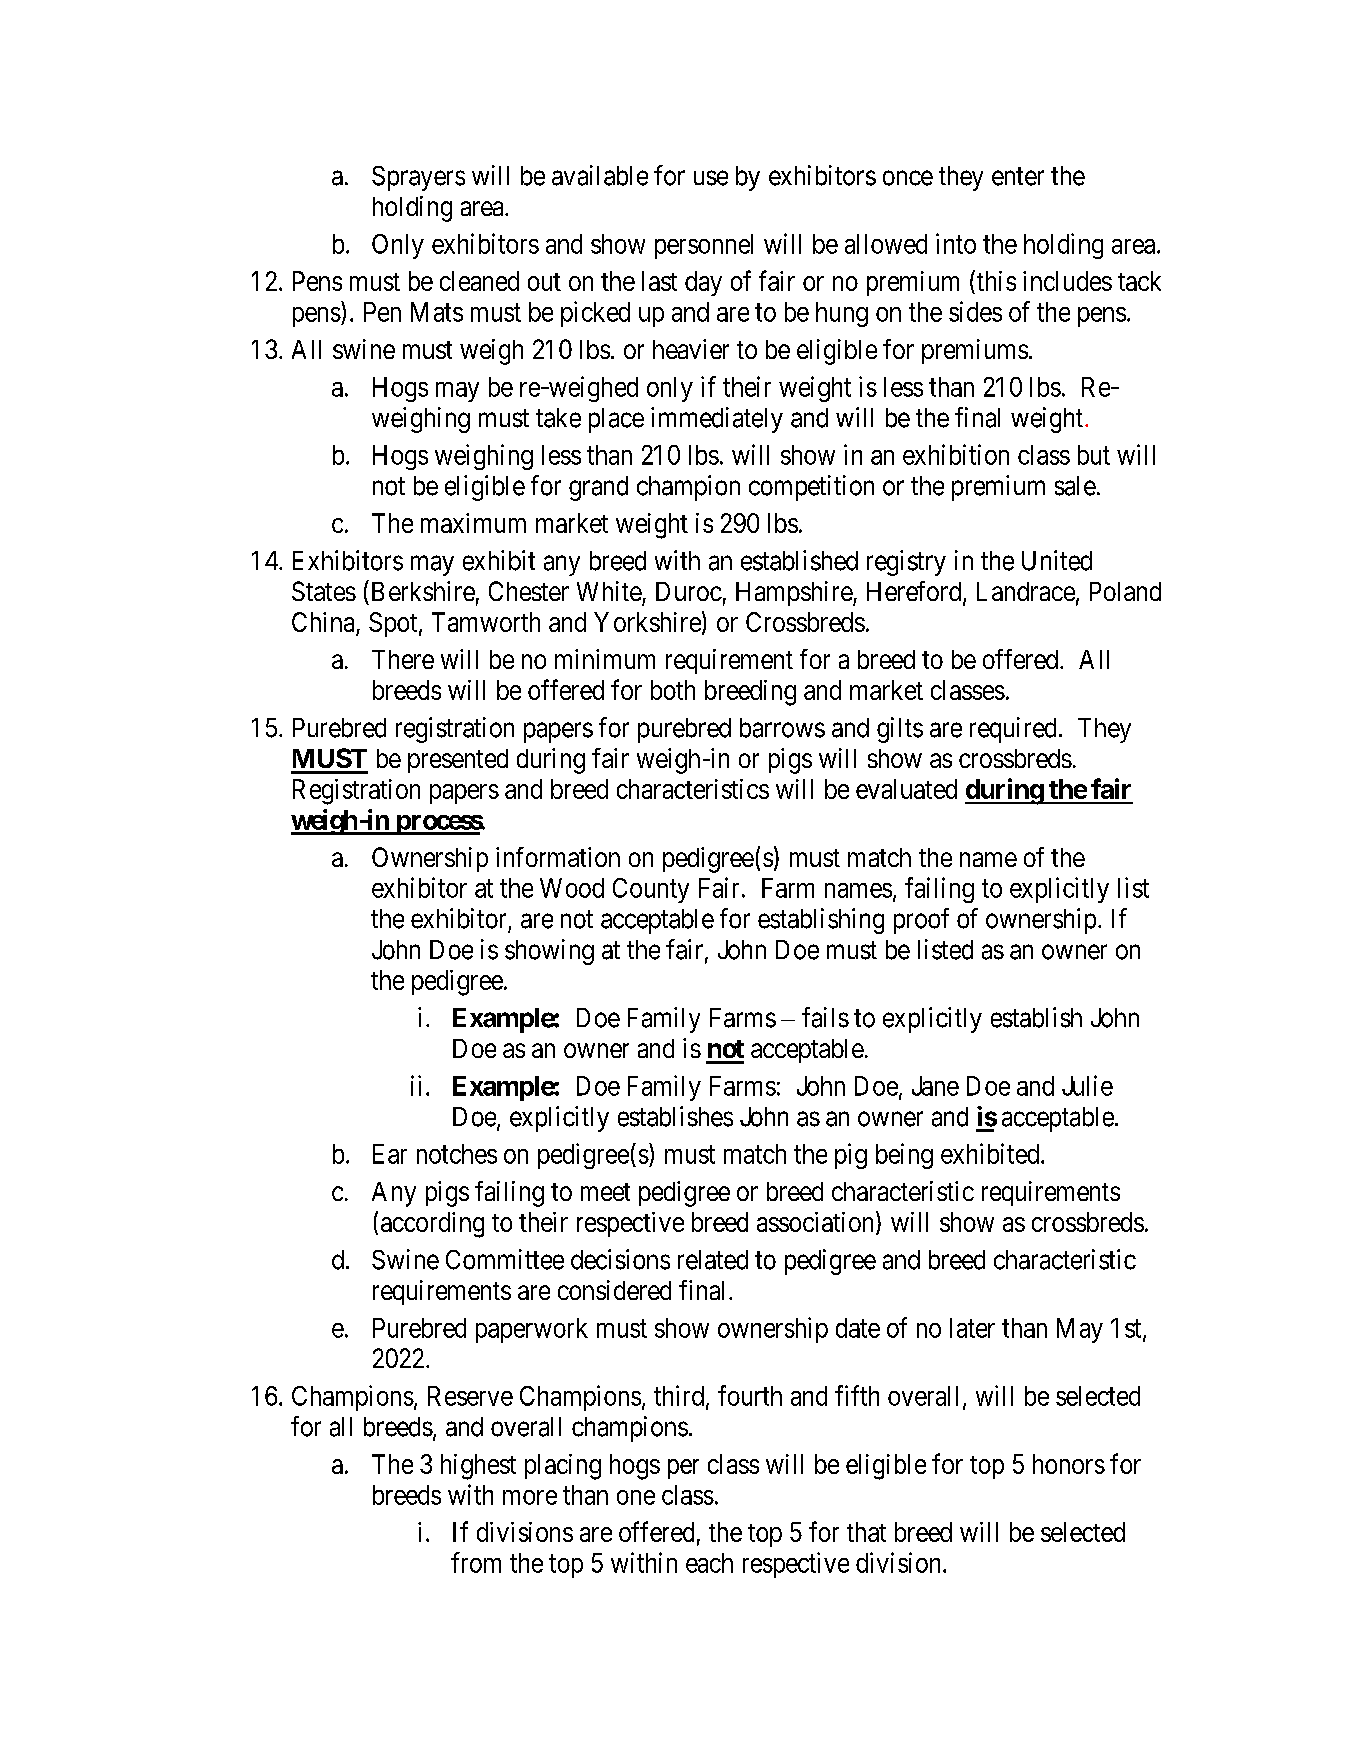 This image has width=1363, height=1764. Describe the element at coordinates (476, 1562) in the image. I see `from` at that location.
